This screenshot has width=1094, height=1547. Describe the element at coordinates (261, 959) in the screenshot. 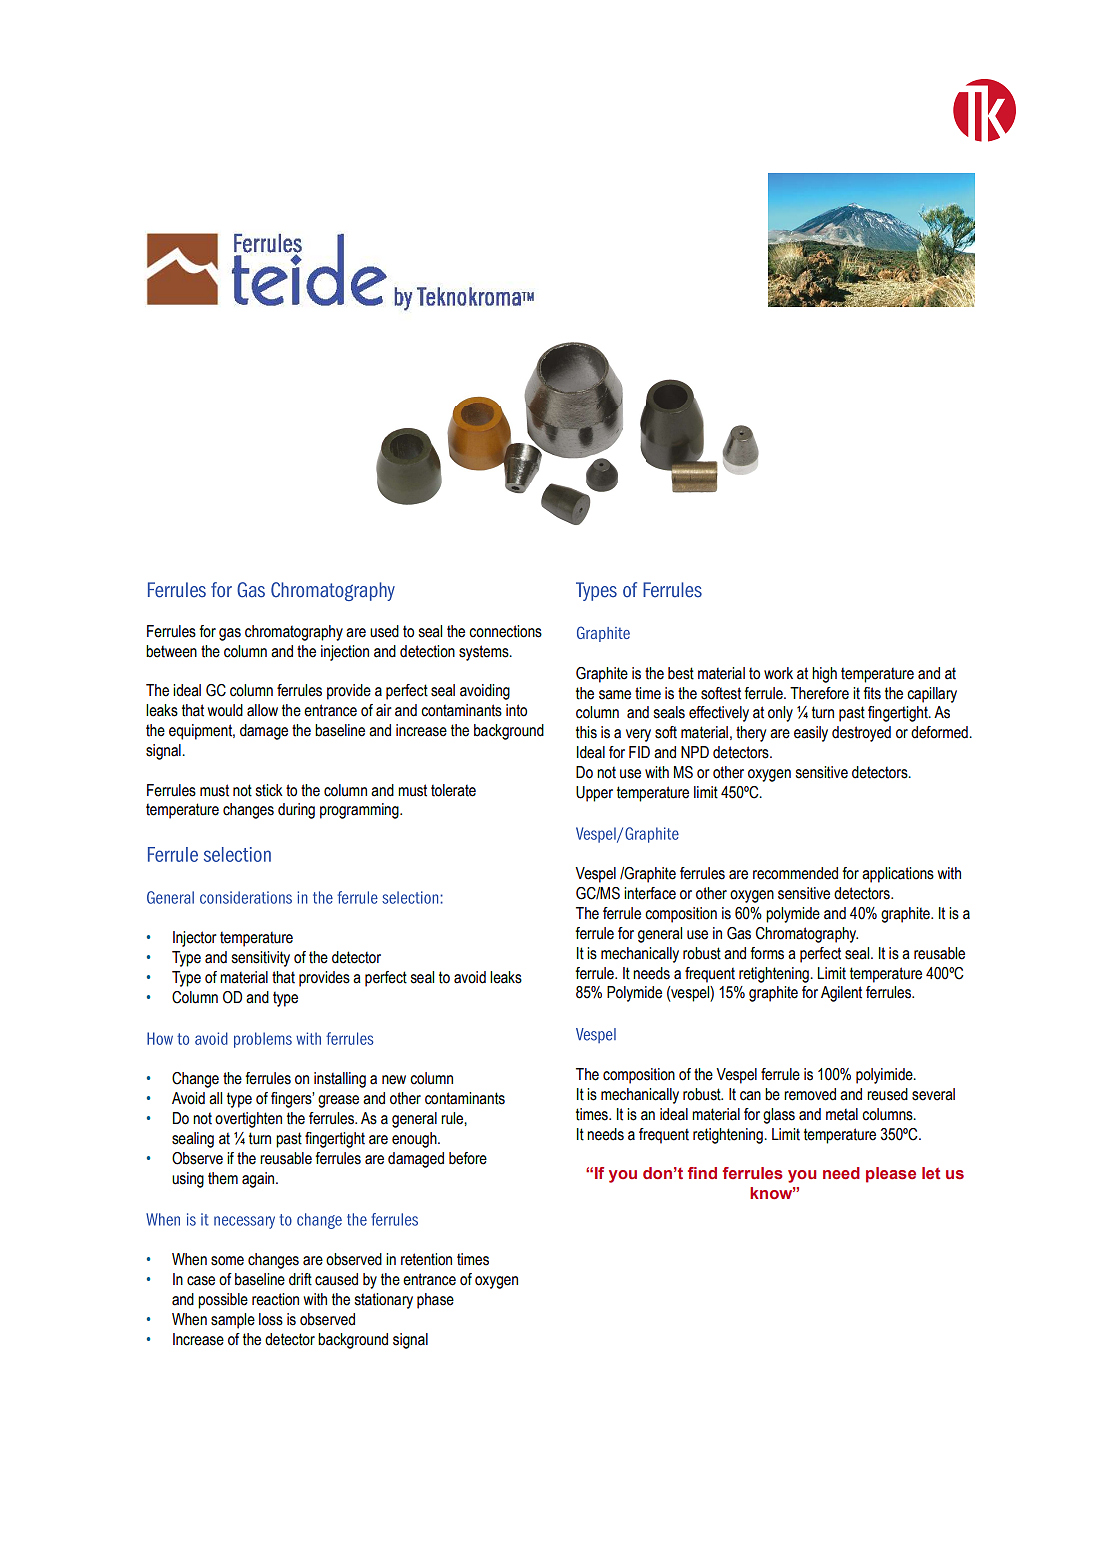

I see `sensitivity` at that location.
